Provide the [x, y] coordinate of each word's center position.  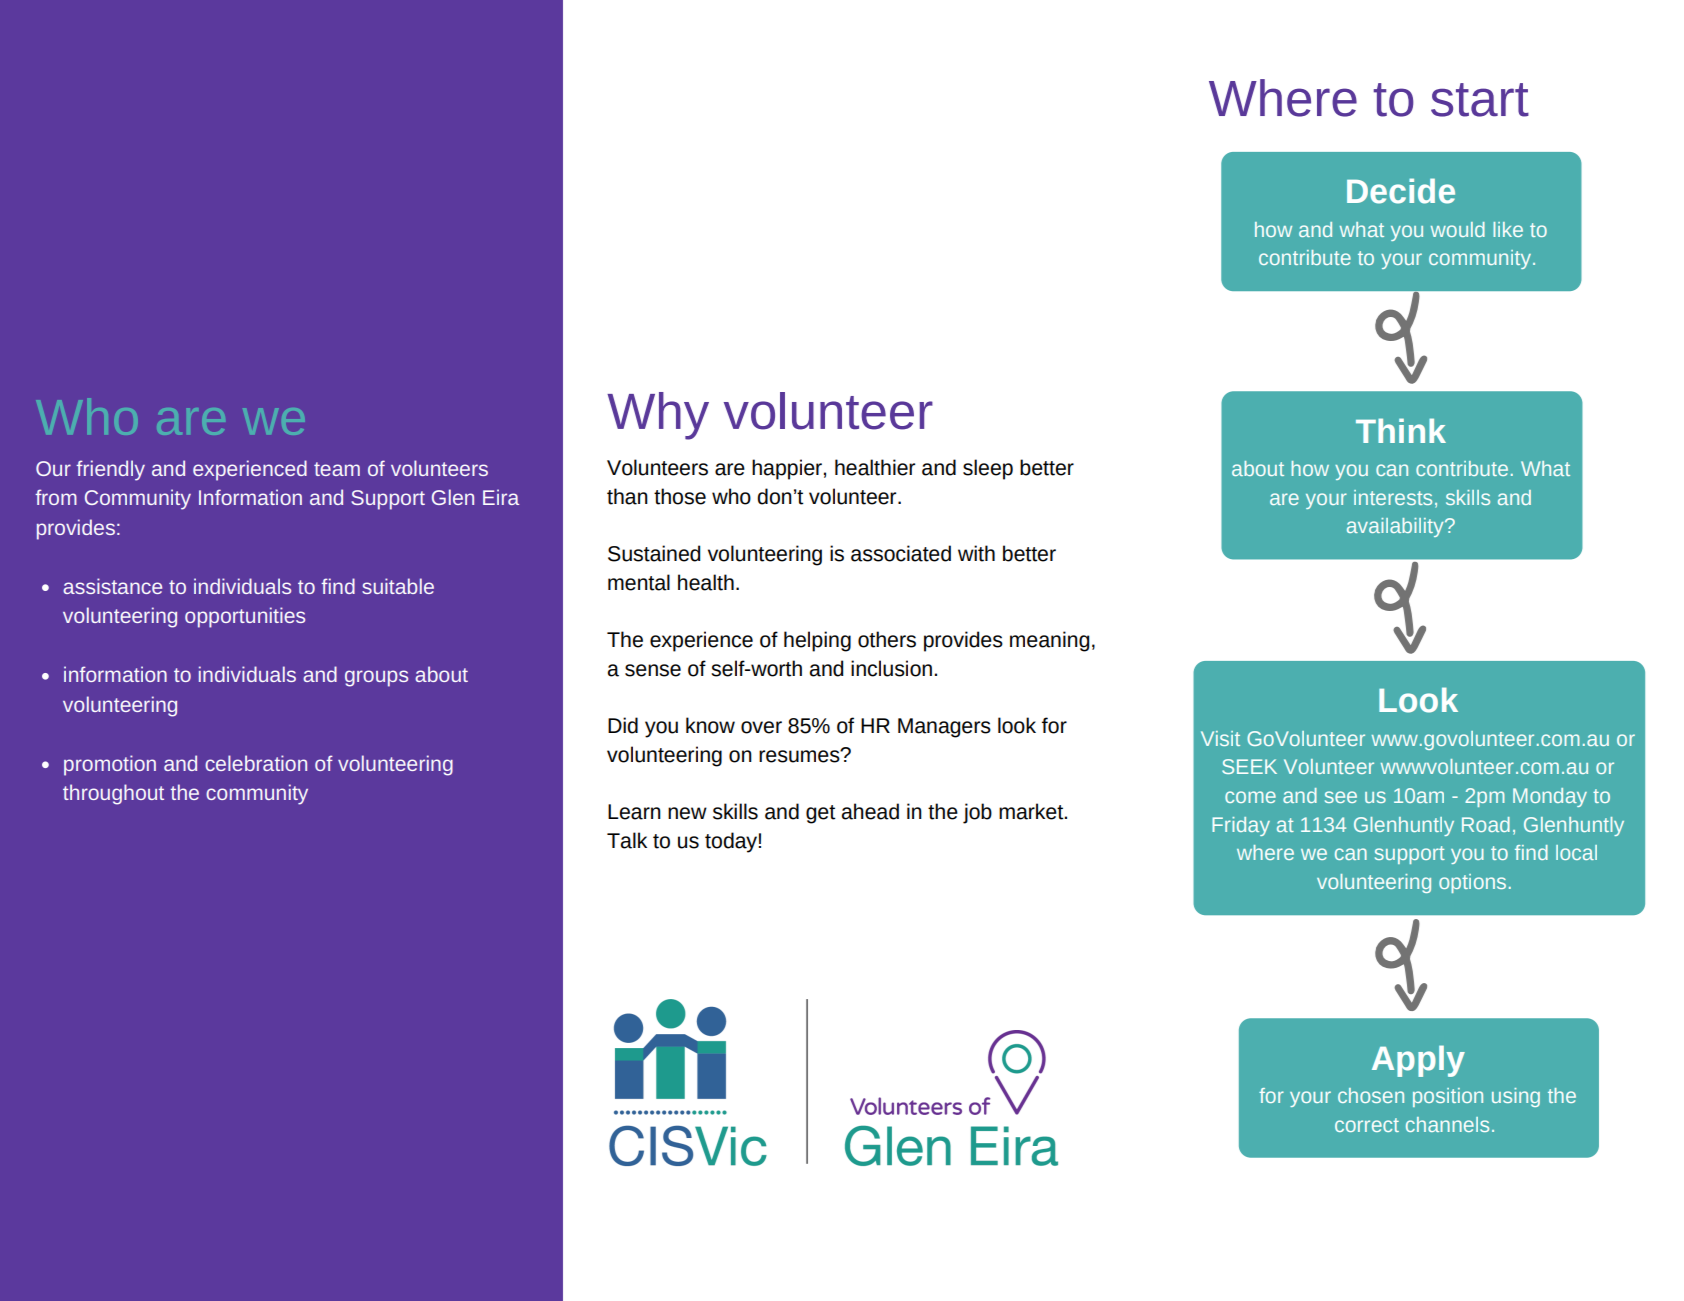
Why [658, 416]
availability [1396, 527]
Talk [627, 840]
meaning [1050, 641]
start [1480, 100]
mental [639, 582]
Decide [1401, 191]
